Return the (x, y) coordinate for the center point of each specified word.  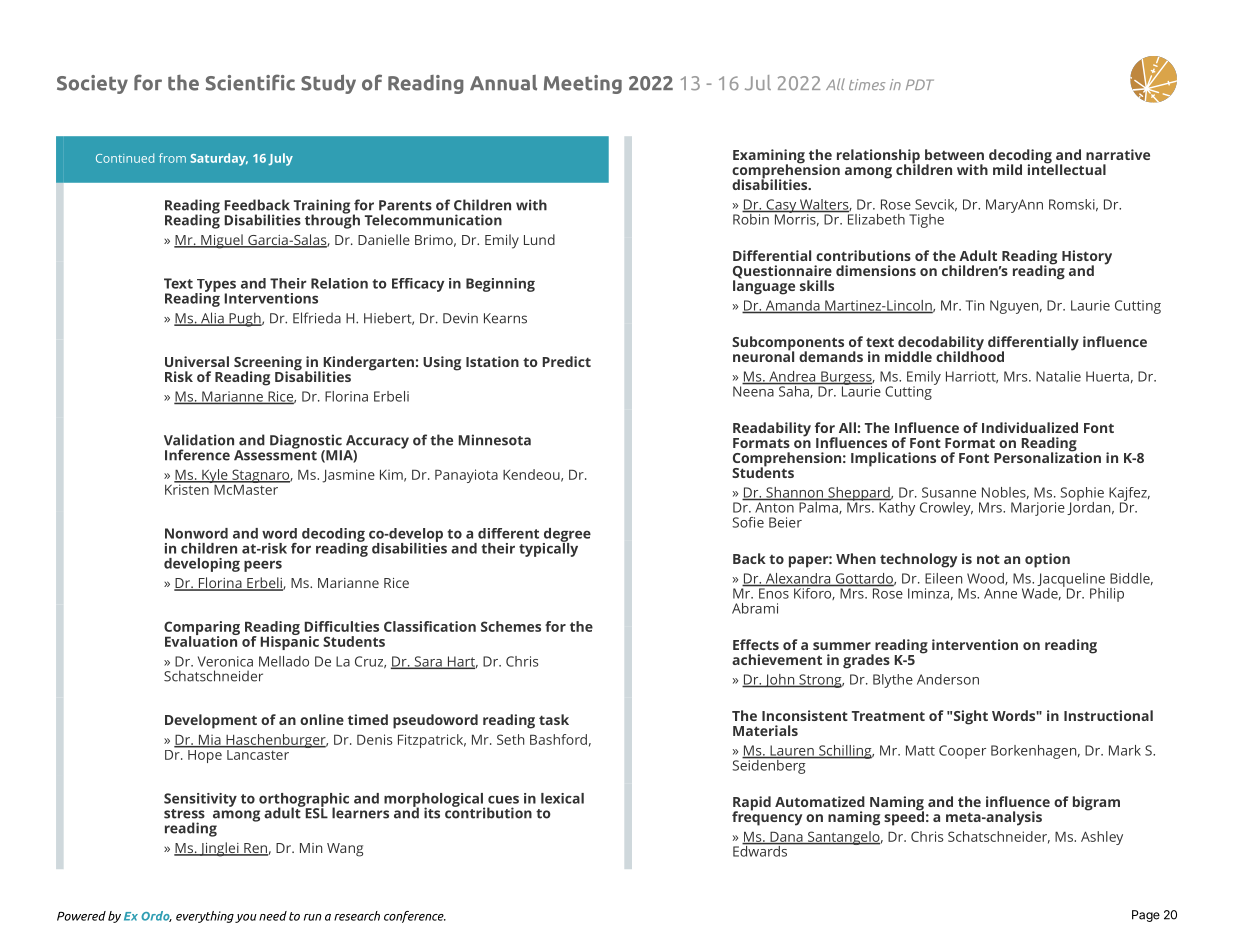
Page (1146, 916)
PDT (920, 84)
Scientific (250, 82)
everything (205, 917)
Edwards (761, 850)
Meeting (583, 84)
